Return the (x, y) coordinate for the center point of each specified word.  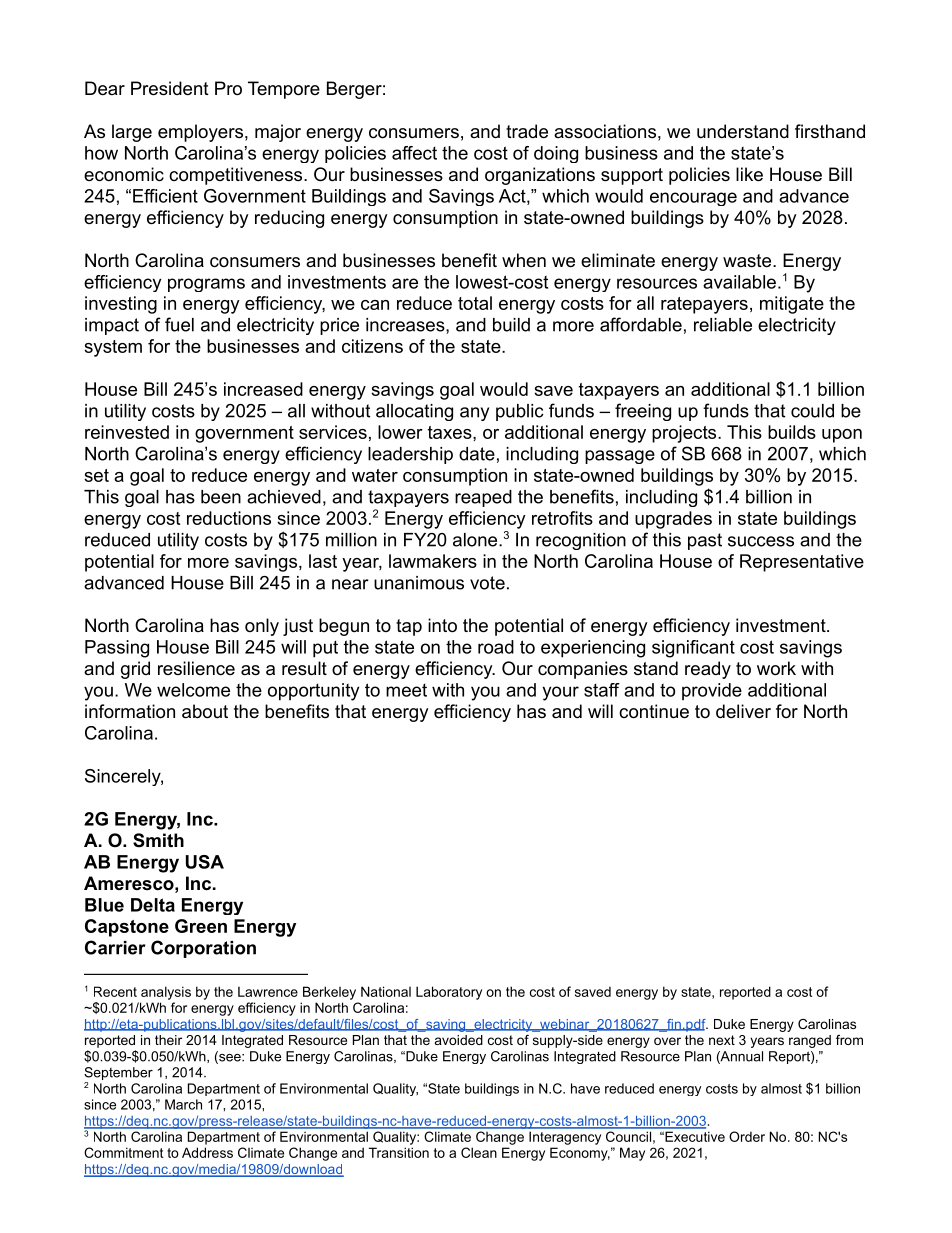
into (442, 625)
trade (527, 131)
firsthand (830, 131)
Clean (479, 1152)
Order (747, 1136)
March (183, 1104)
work (776, 668)
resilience (196, 668)
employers (200, 133)
